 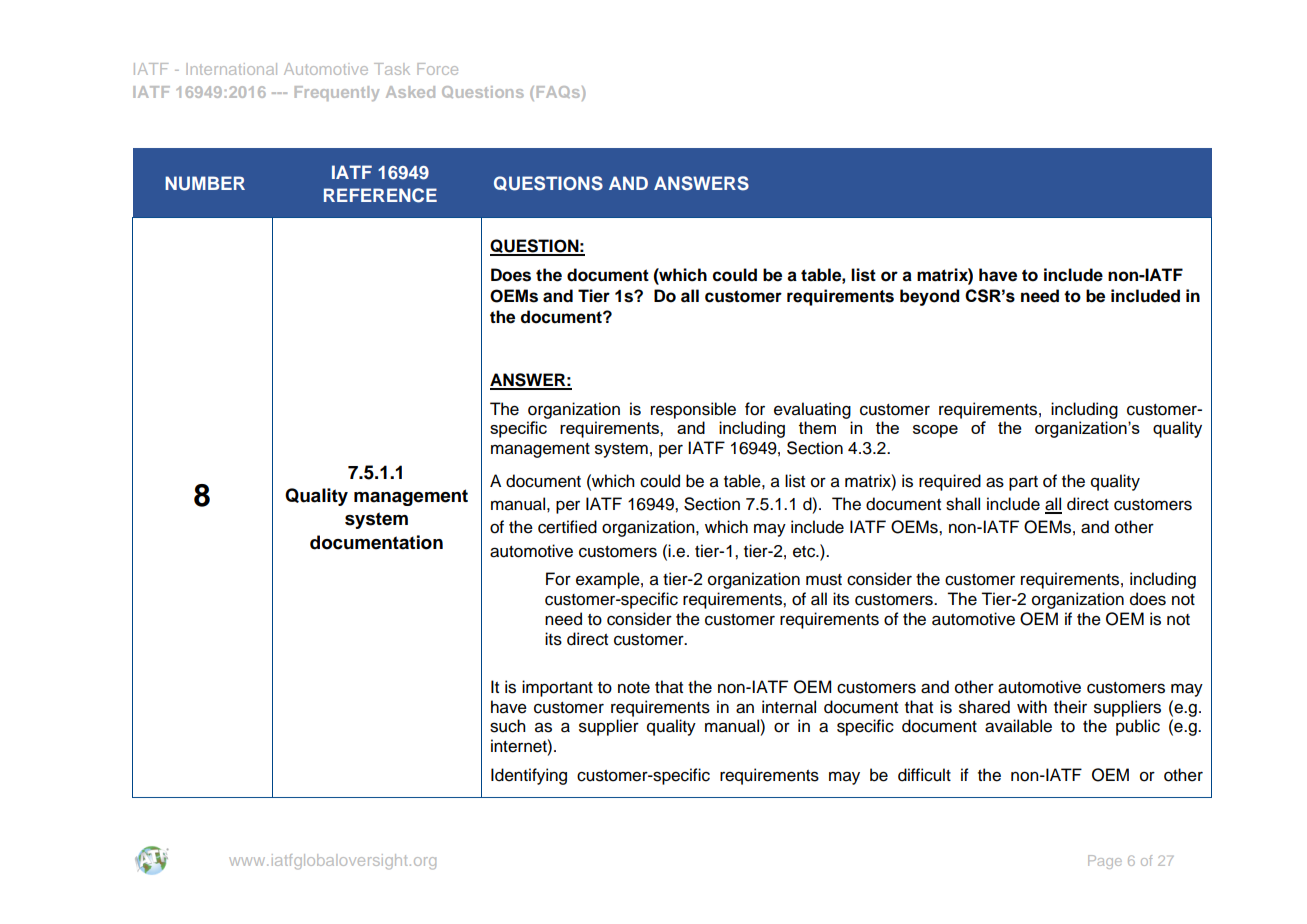 I want to click on shall, so click(x=963, y=504).
